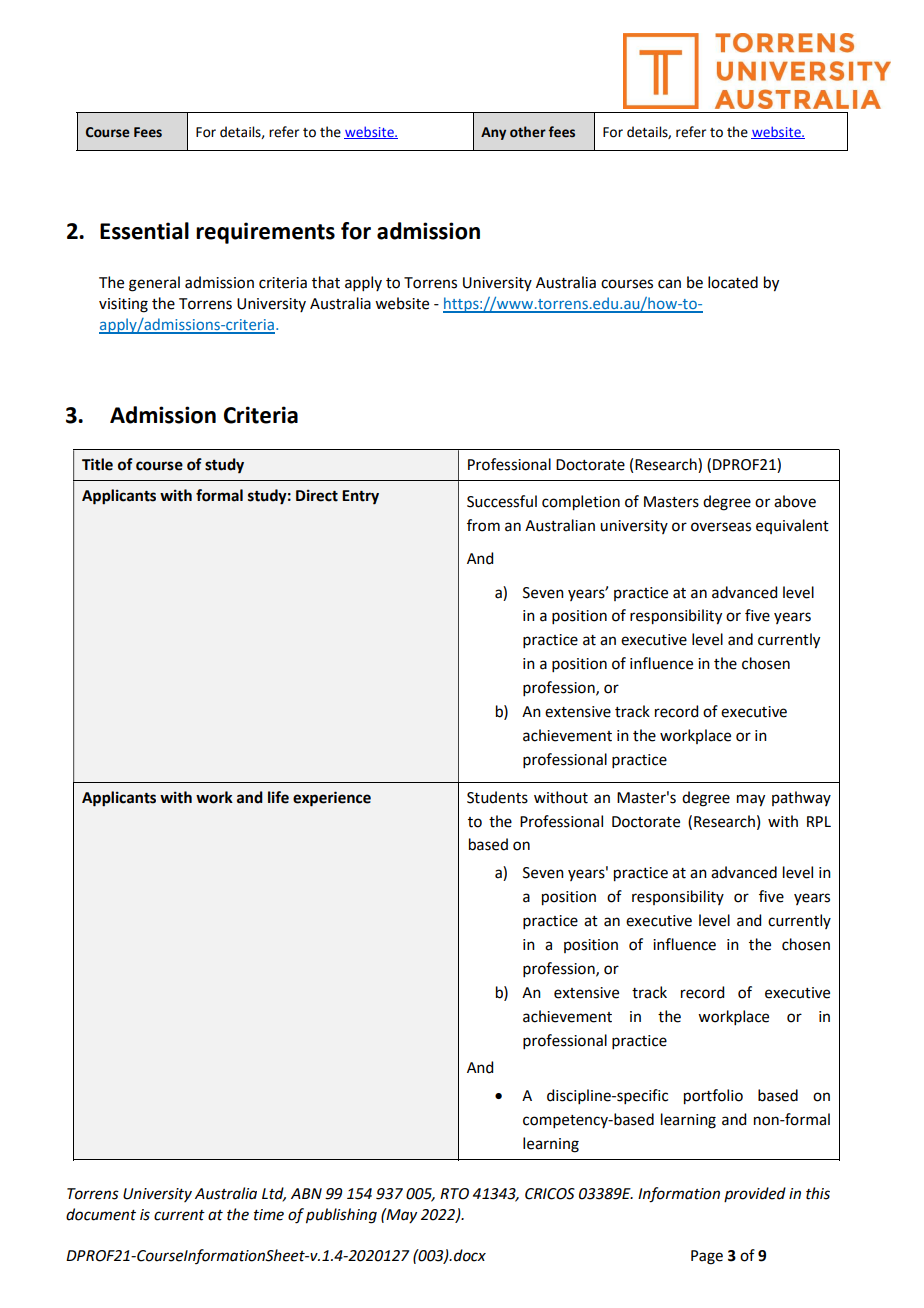 This page has width=924, height=1308. Describe the element at coordinates (721, 527) in the page. I see `overseas` at that location.
